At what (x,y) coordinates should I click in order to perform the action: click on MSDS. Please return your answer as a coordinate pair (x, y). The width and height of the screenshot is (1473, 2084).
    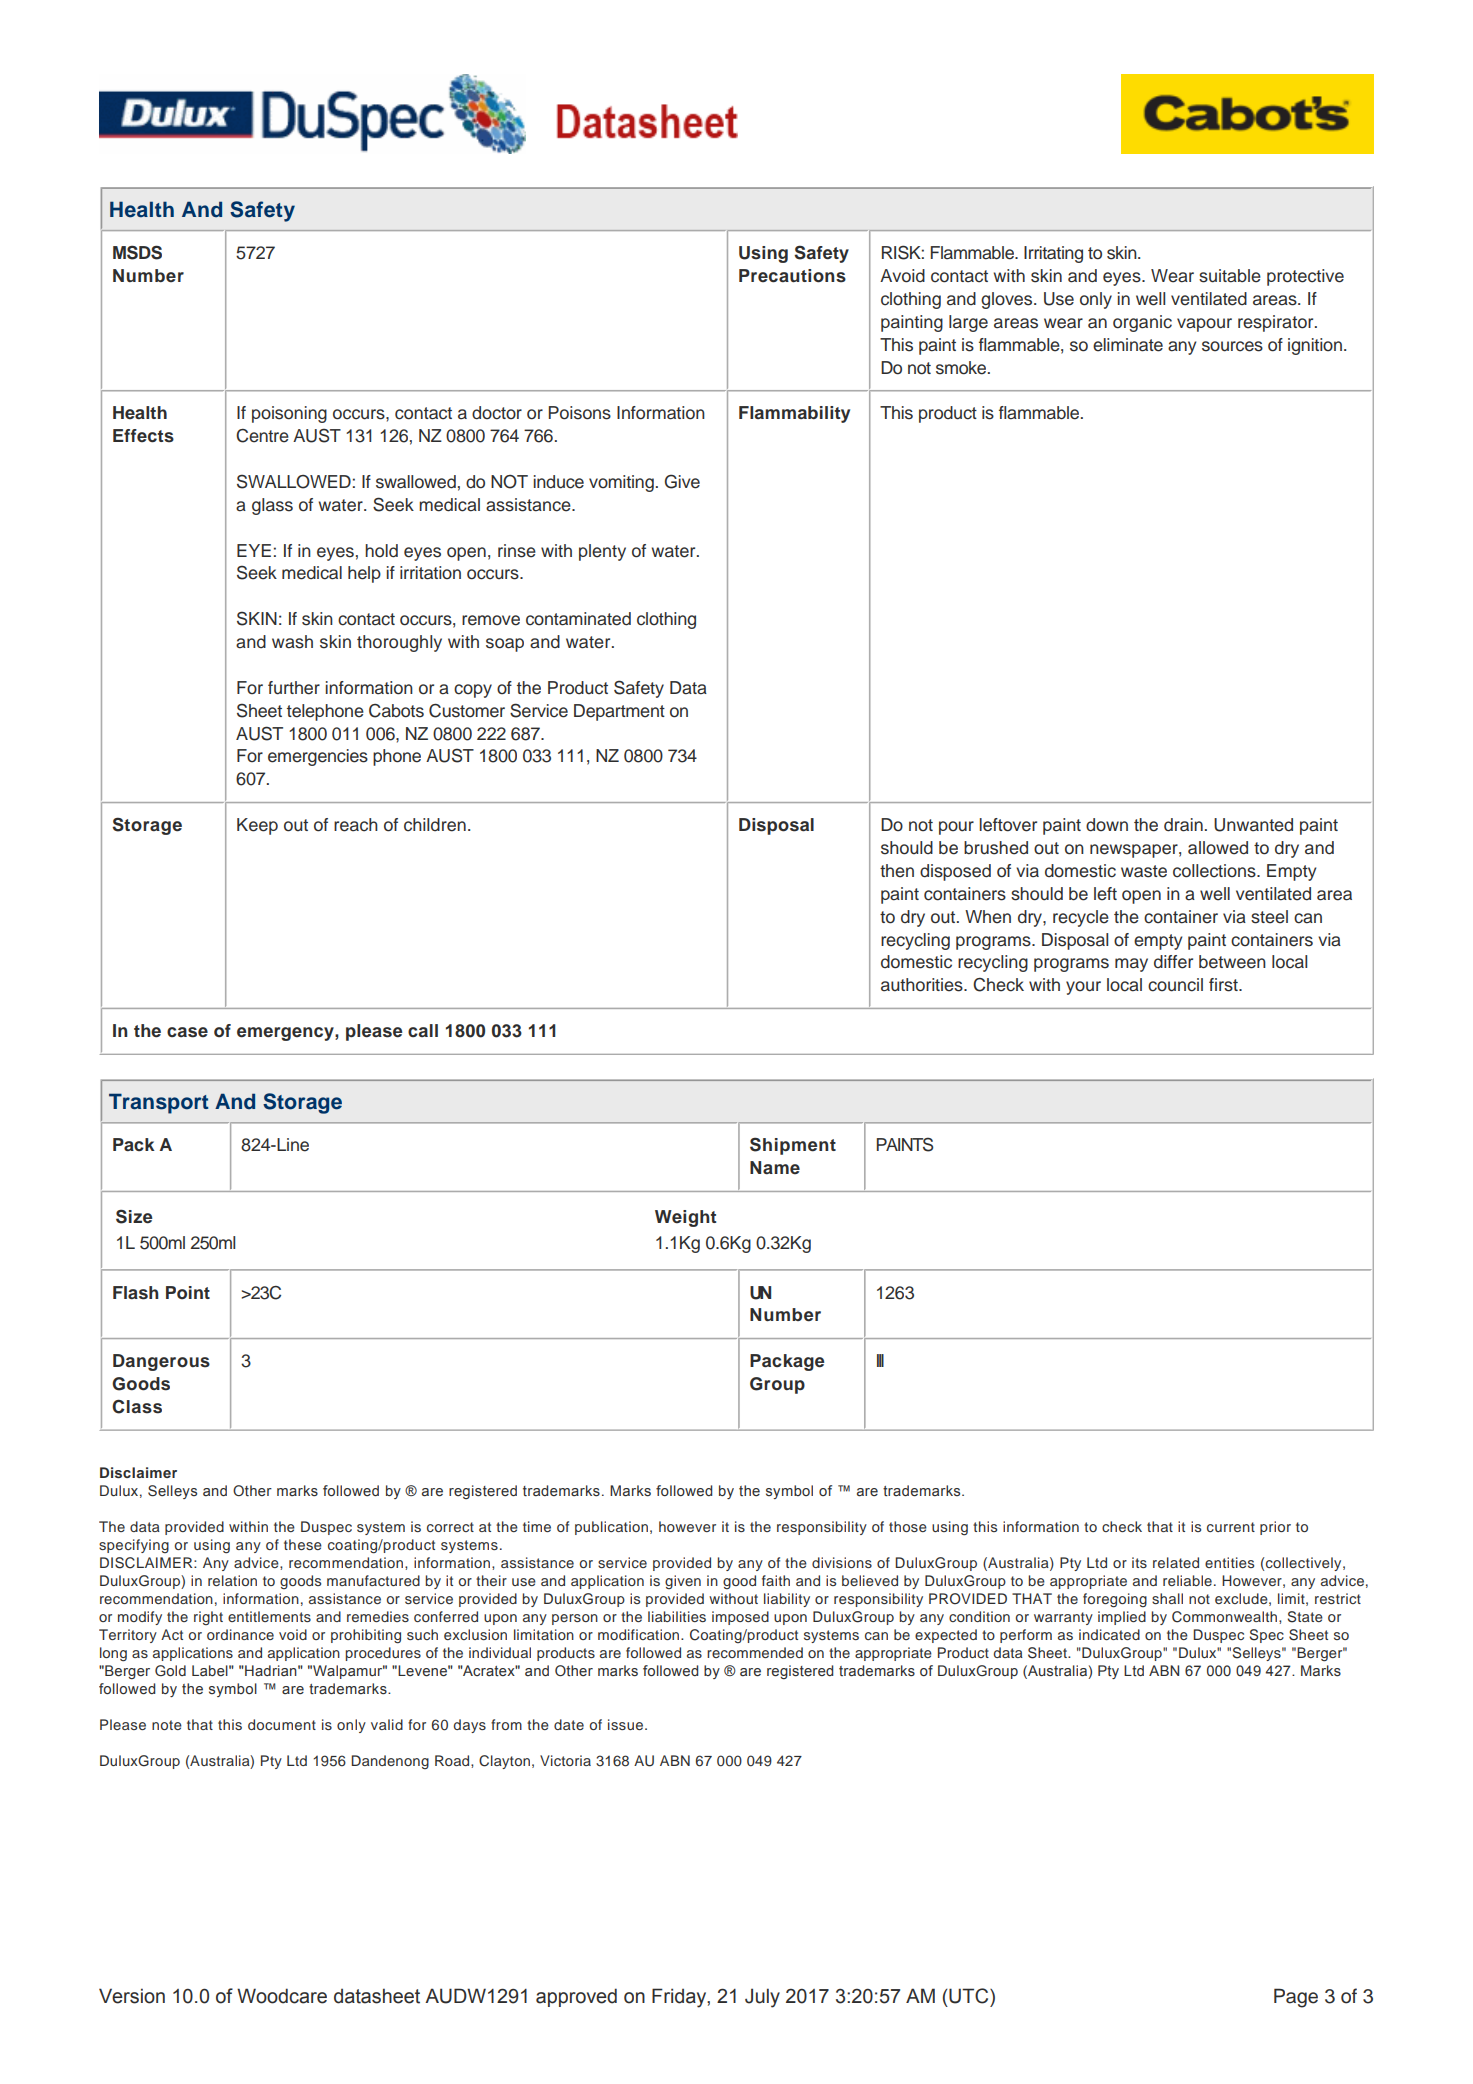
    Looking at the image, I should click on (137, 252).
